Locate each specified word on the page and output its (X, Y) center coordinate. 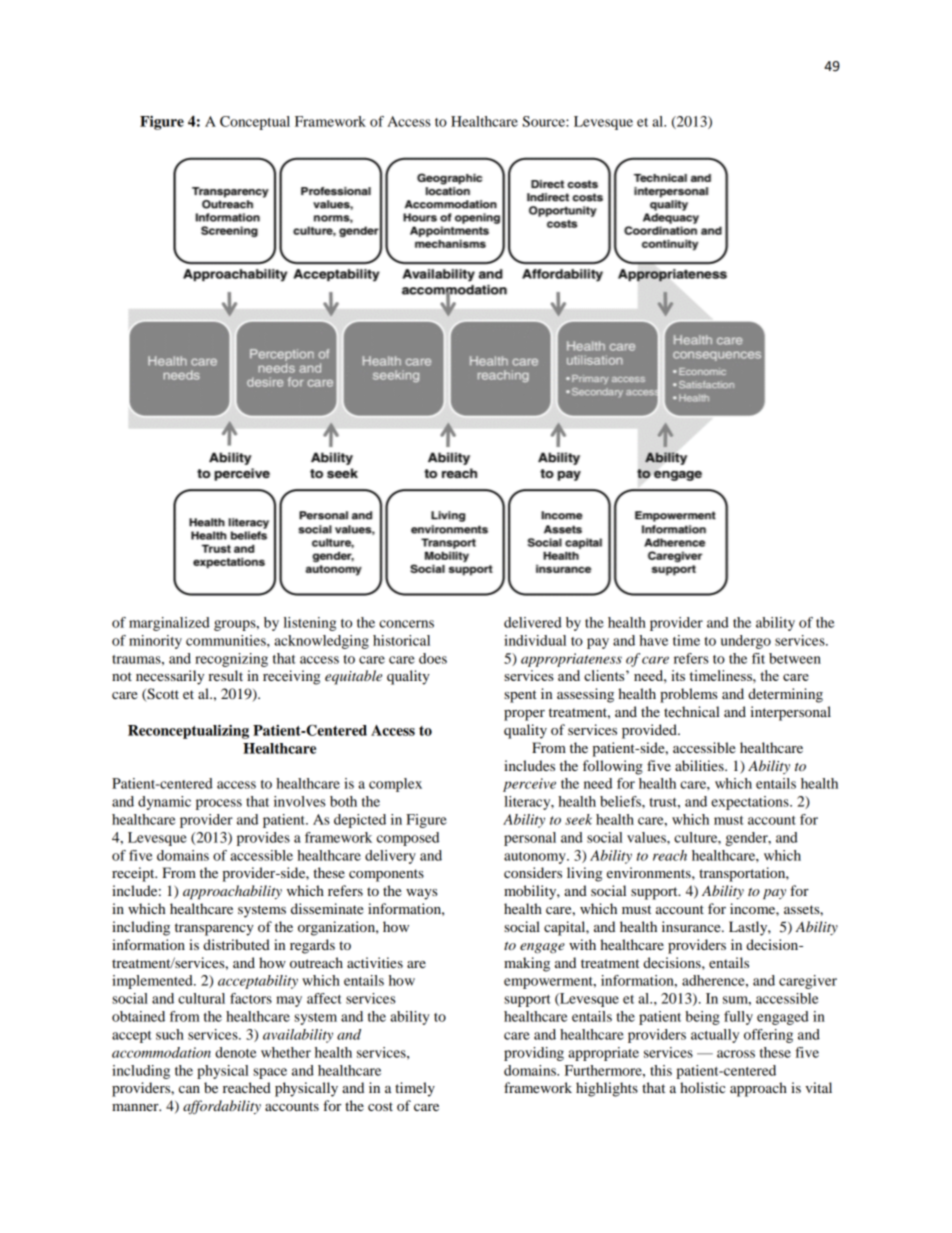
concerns (406, 624)
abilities (700, 765)
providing (534, 1054)
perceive (529, 785)
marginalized (169, 624)
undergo (746, 642)
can (189, 1089)
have (653, 640)
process (219, 804)
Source (544, 121)
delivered (533, 622)
